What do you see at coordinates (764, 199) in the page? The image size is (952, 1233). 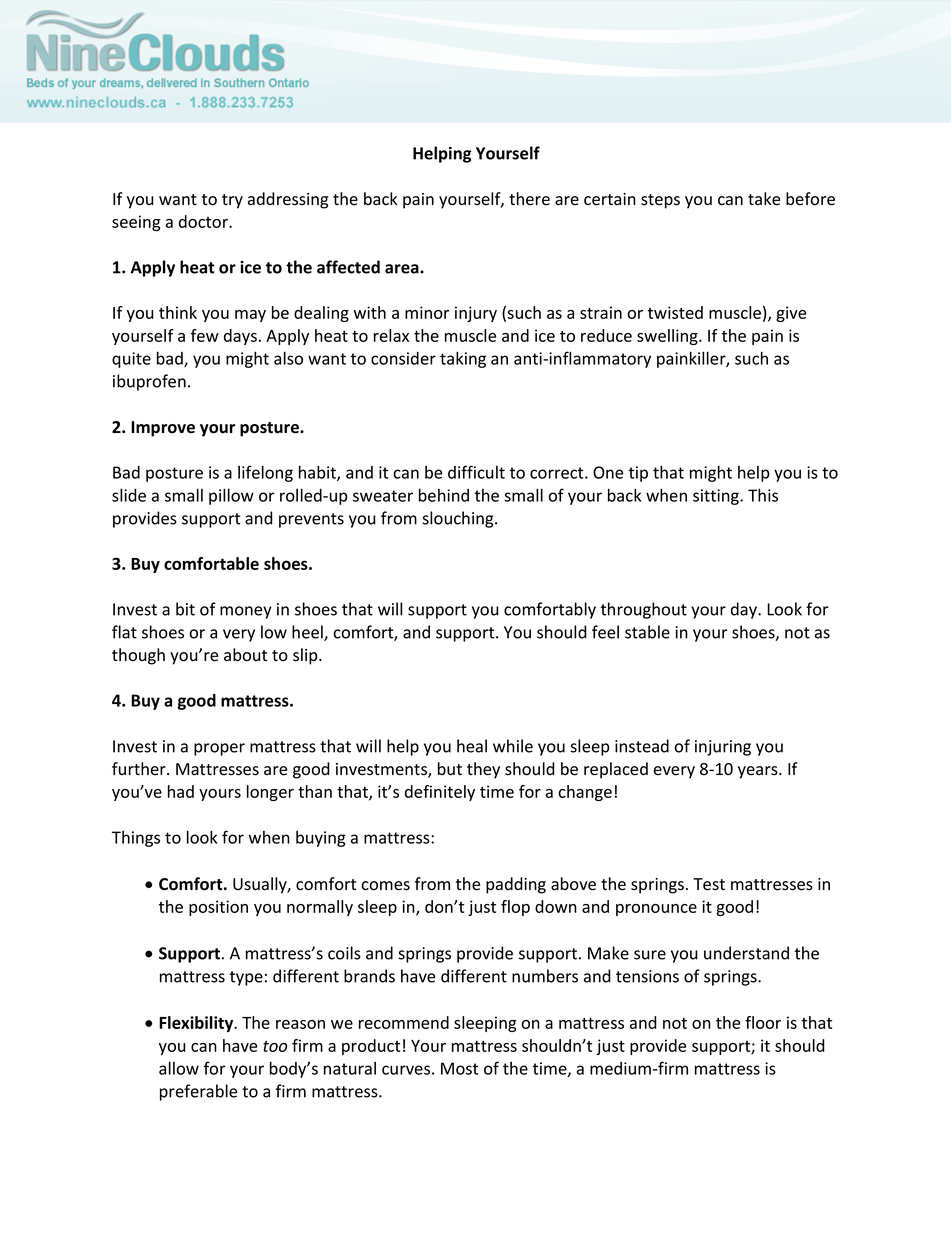 I see `take` at bounding box center [764, 199].
